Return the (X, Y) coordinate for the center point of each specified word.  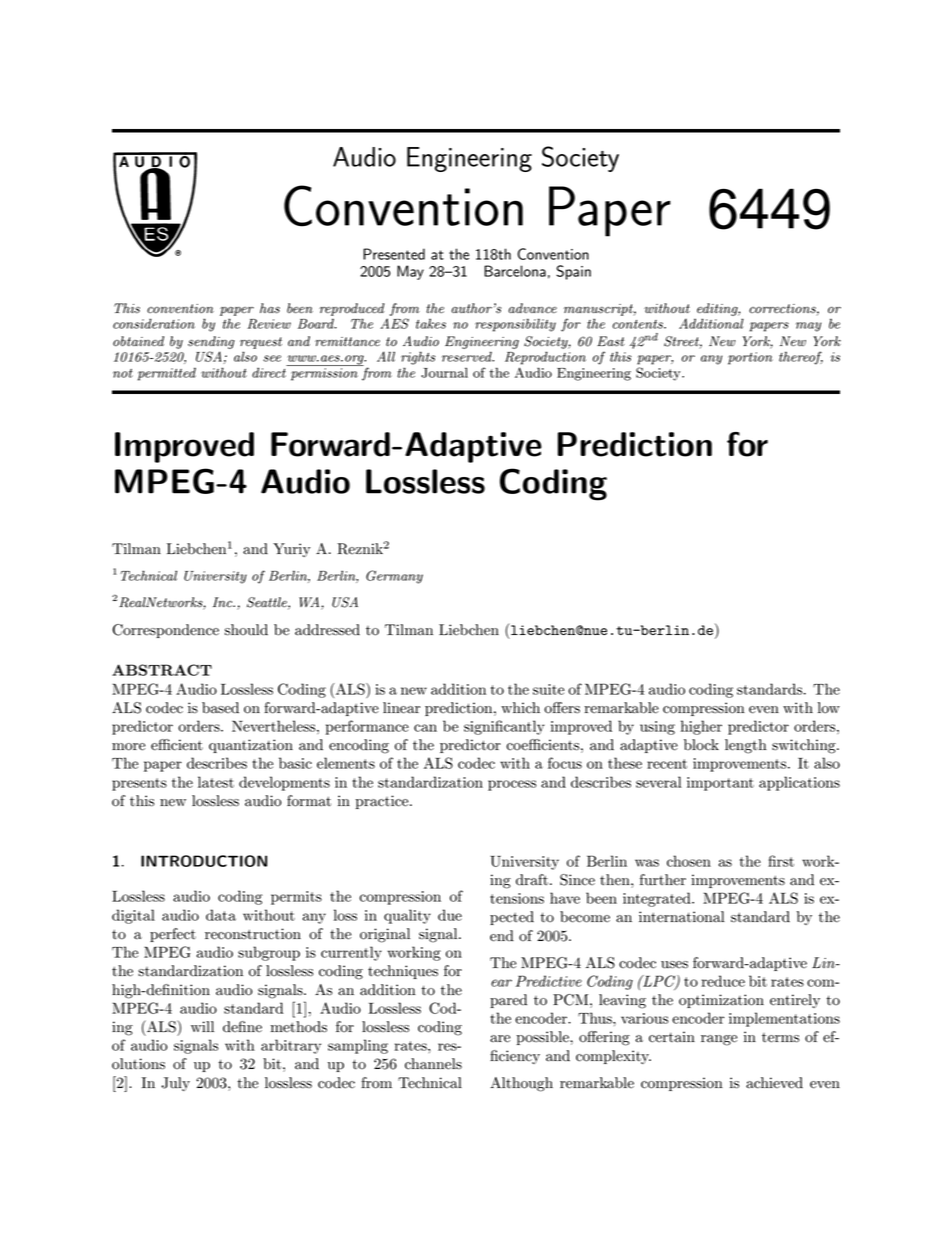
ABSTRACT (162, 670)
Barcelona (515, 271)
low (829, 708)
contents (638, 324)
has (270, 308)
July (175, 1084)
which (520, 708)
